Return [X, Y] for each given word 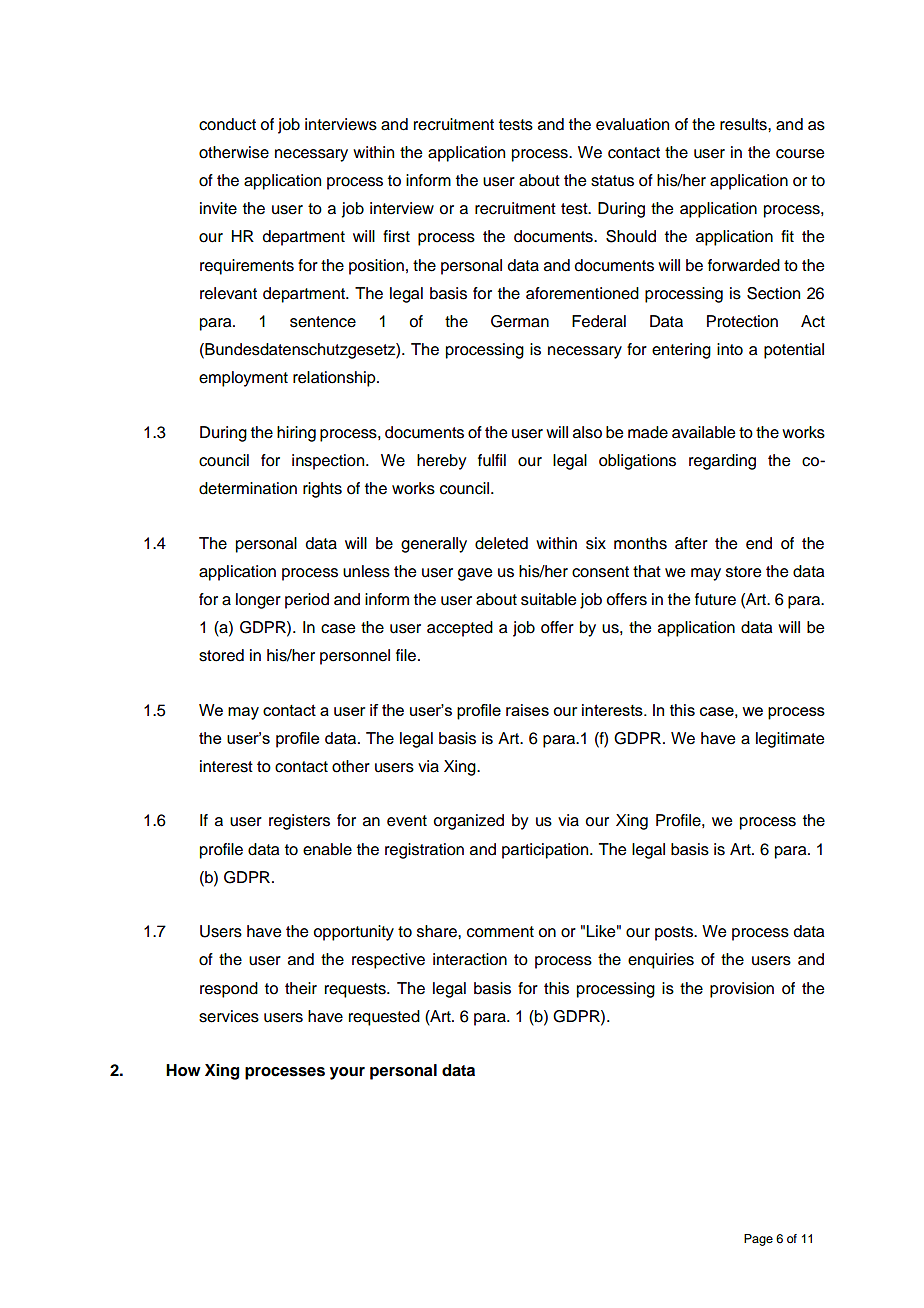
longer [258, 601]
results [744, 124]
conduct [227, 124]
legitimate [790, 740]
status [612, 181]
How [183, 1070]
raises [527, 710]
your [347, 1073]
